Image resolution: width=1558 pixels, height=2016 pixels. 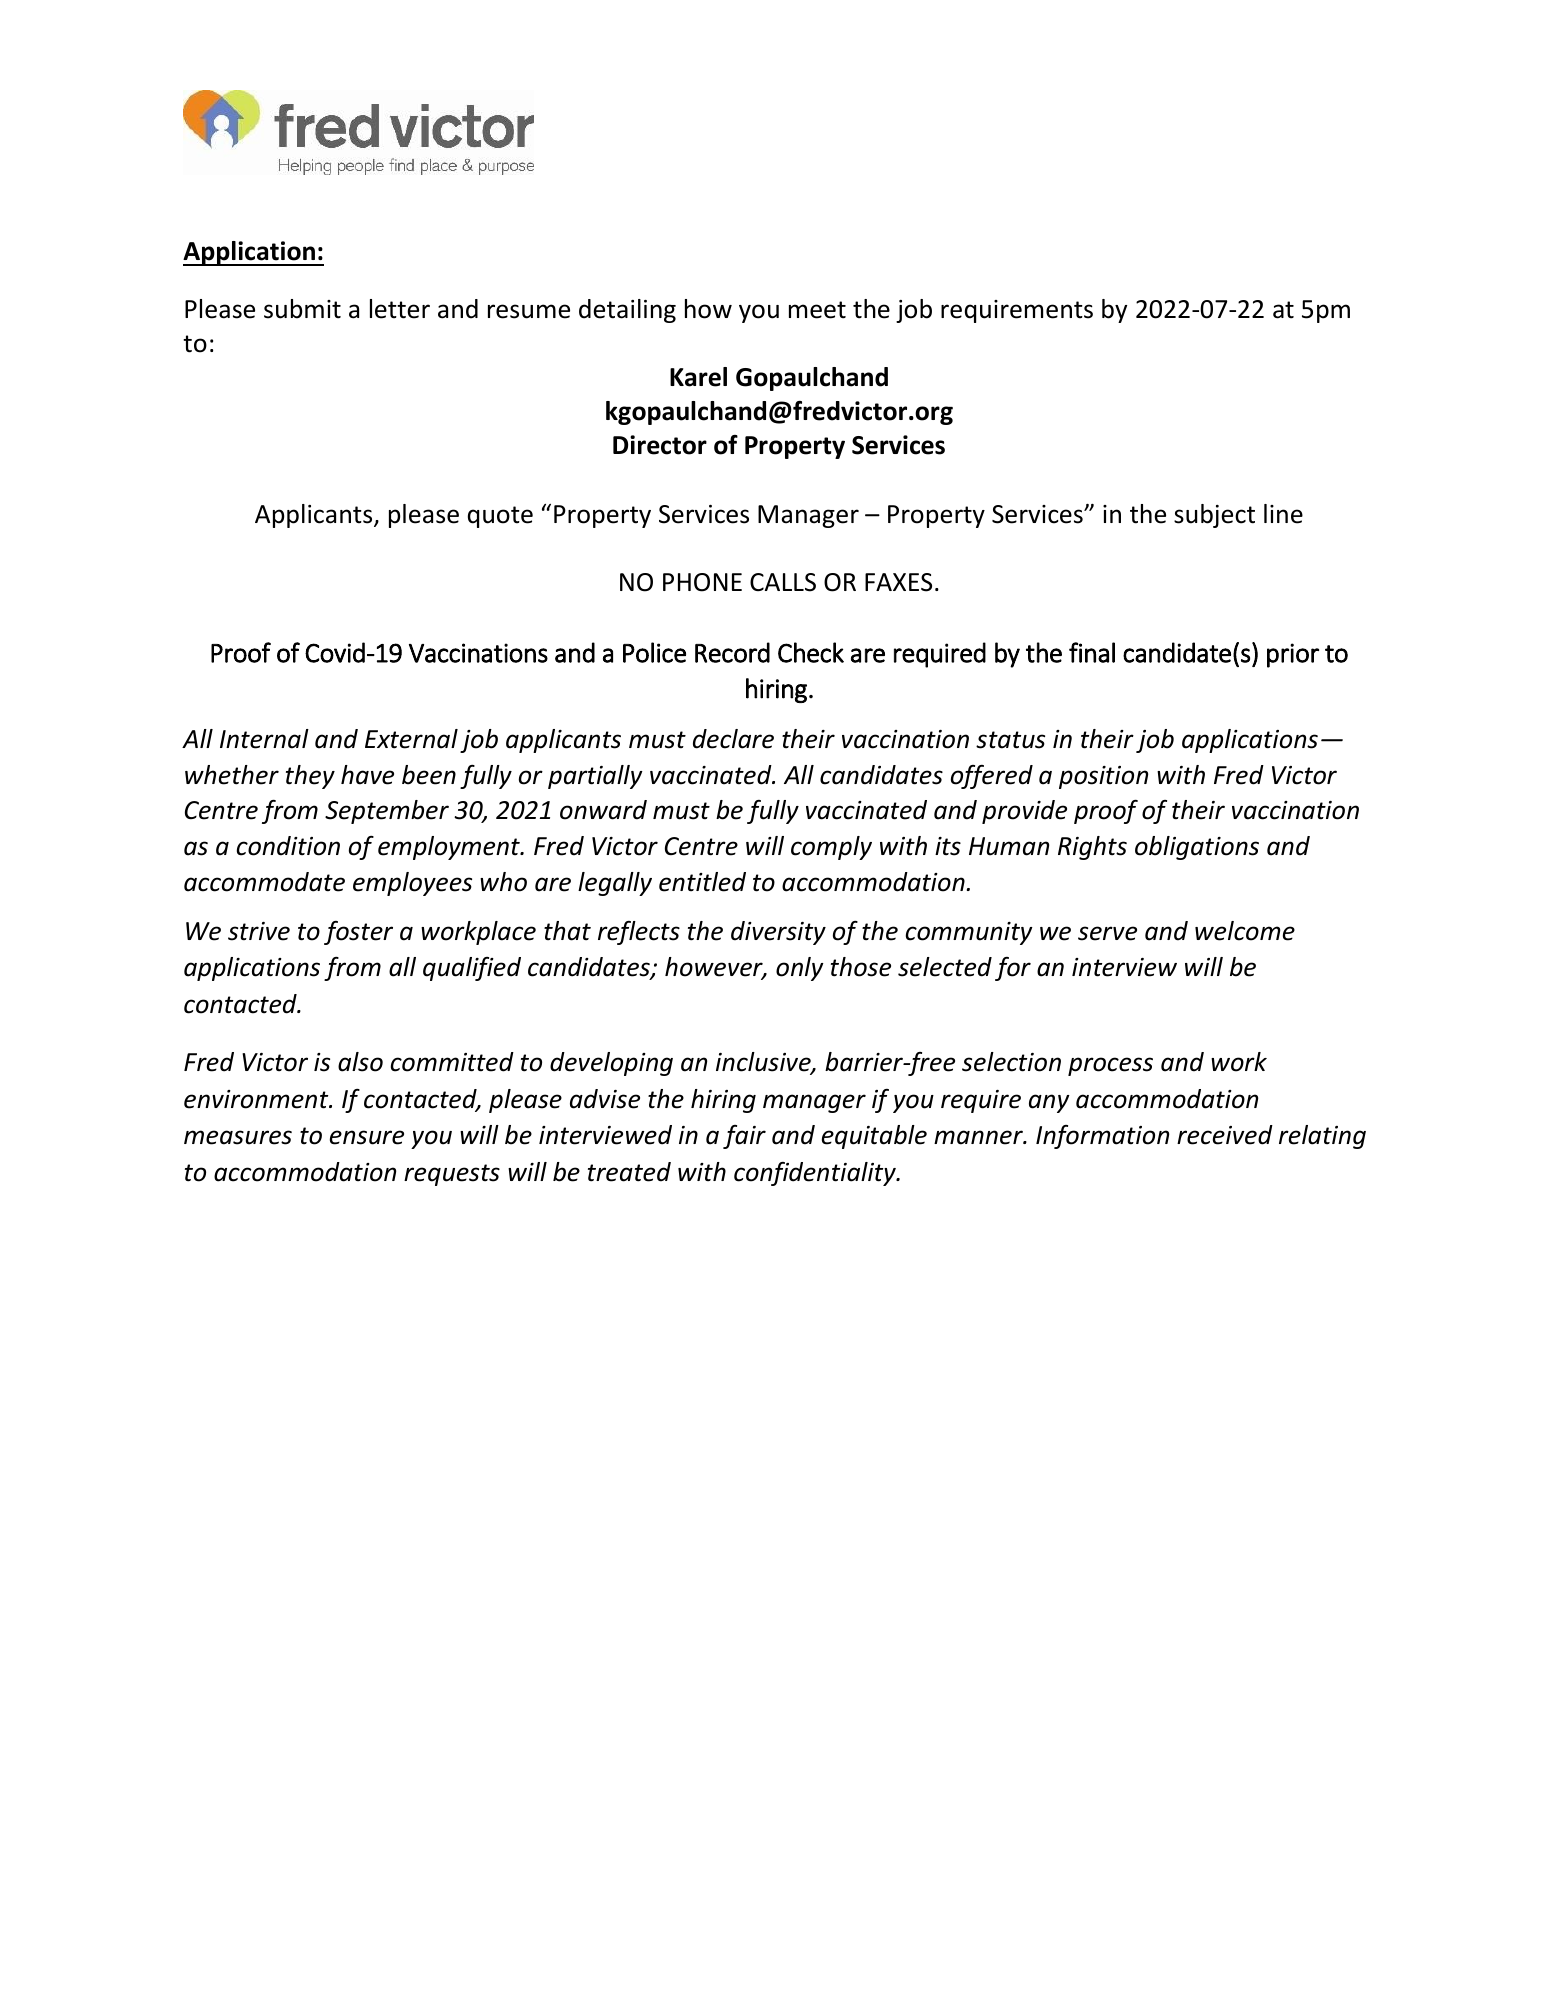 I want to click on fair, so click(x=744, y=1137).
